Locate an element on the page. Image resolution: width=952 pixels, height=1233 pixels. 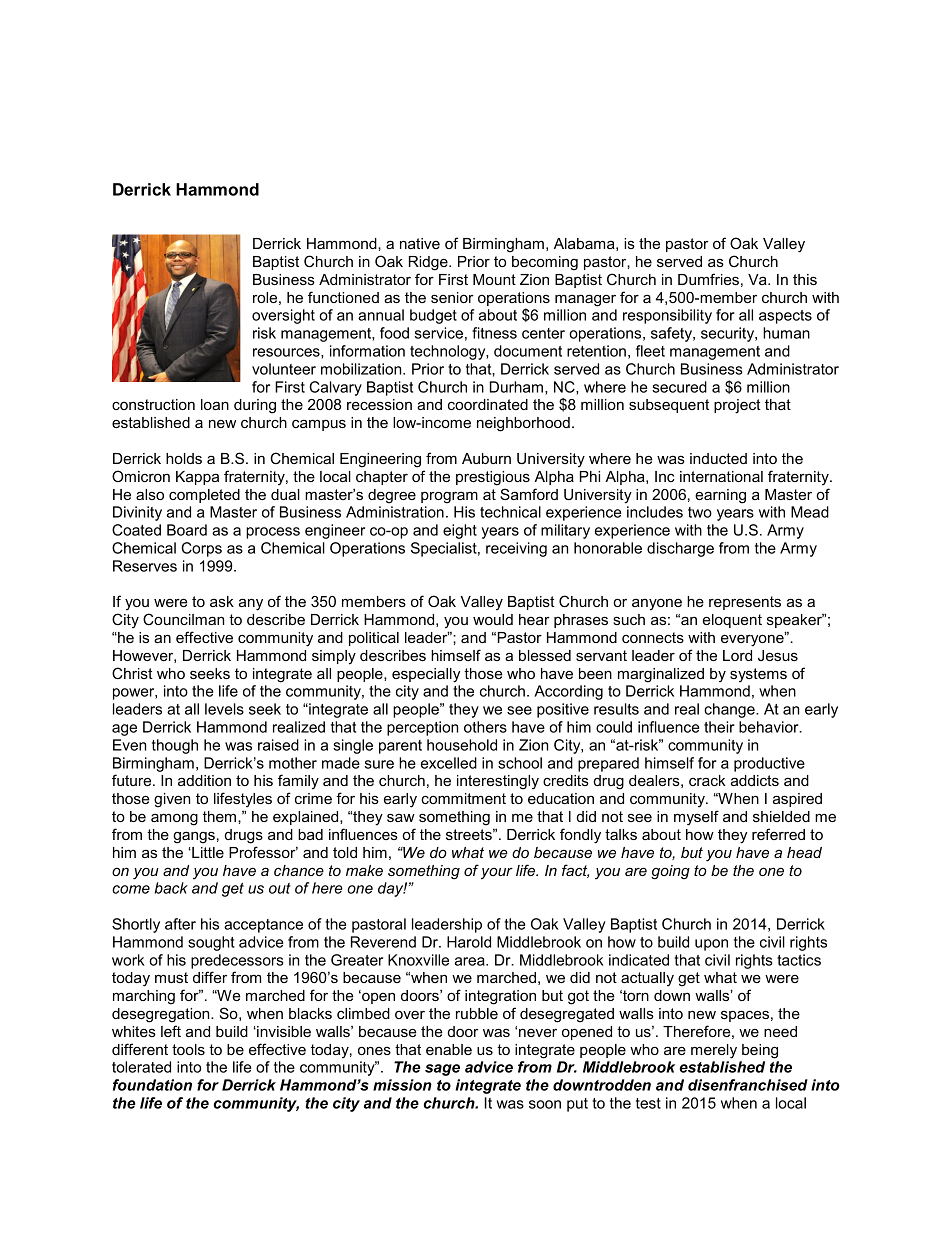
levels is located at coordinates (224, 709).
